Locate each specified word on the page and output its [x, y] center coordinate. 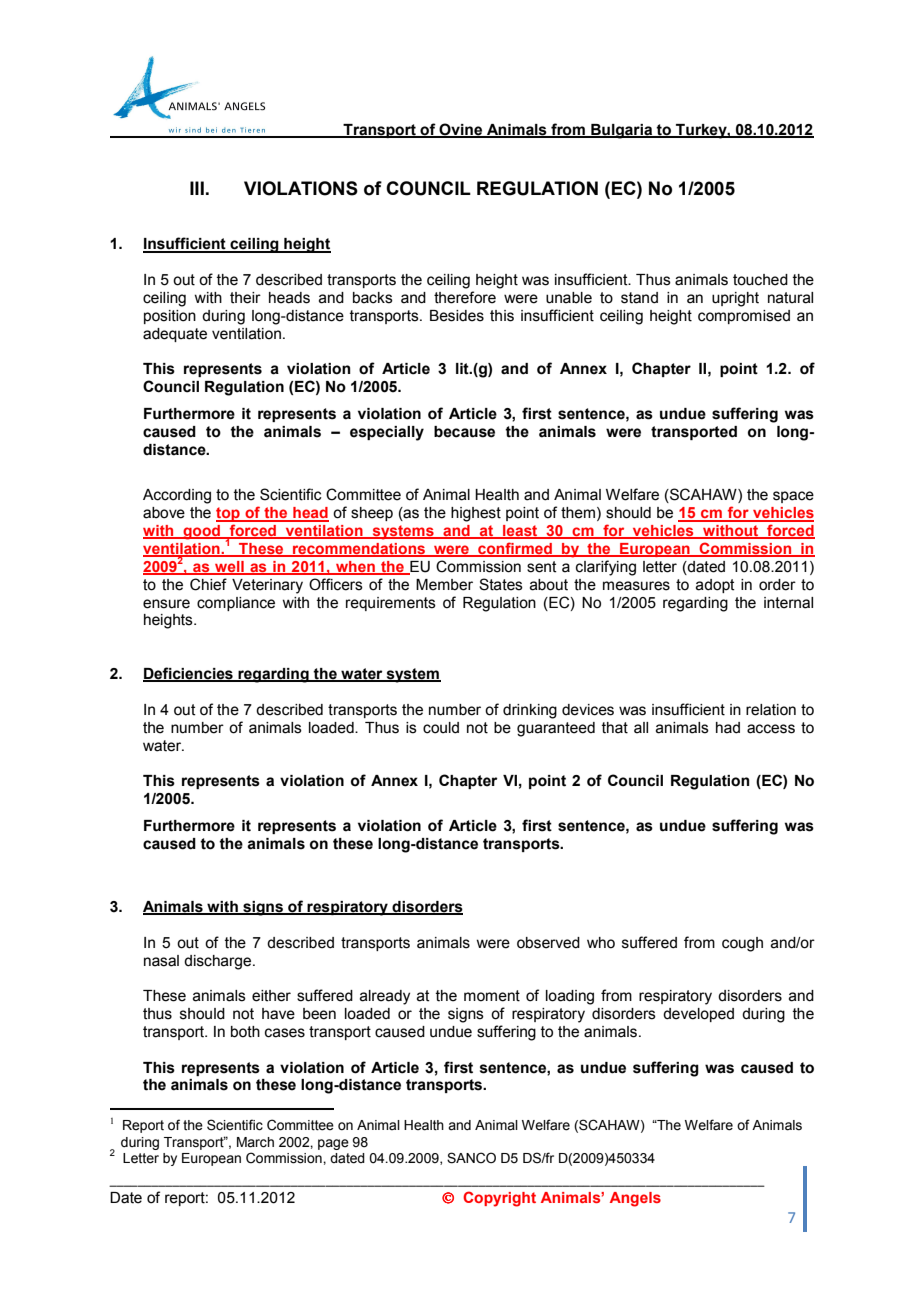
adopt [715, 586]
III [197, 188]
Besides [457, 316]
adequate [175, 335]
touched [760, 280]
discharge [219, 962]
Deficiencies [189, 674]
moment [492, 996]
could [441, 728]
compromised [744, 317]
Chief [208, 584]
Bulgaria [622, 131]
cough [742, 944]
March [255, 1142]
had [728, 728]
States [501, 584]
